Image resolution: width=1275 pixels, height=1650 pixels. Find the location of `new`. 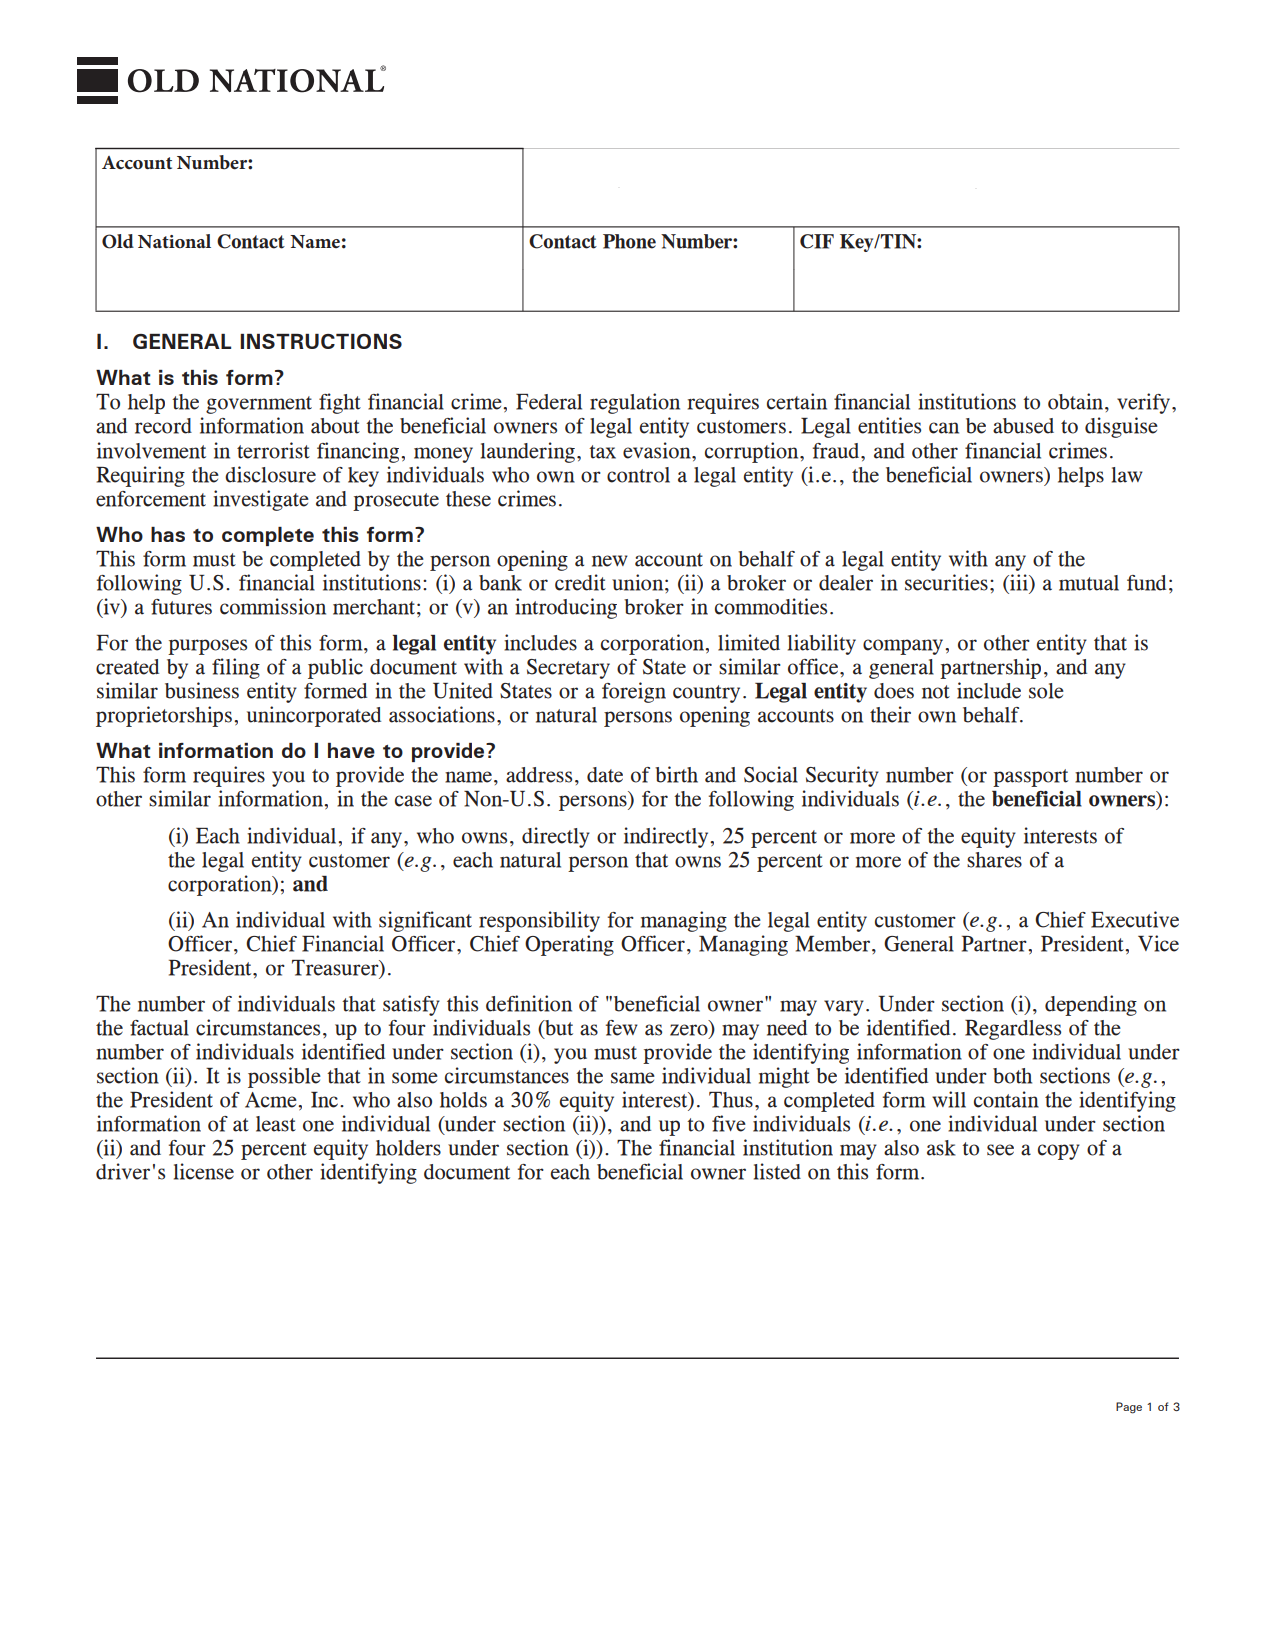

new is located at coordinates (610, 561).
